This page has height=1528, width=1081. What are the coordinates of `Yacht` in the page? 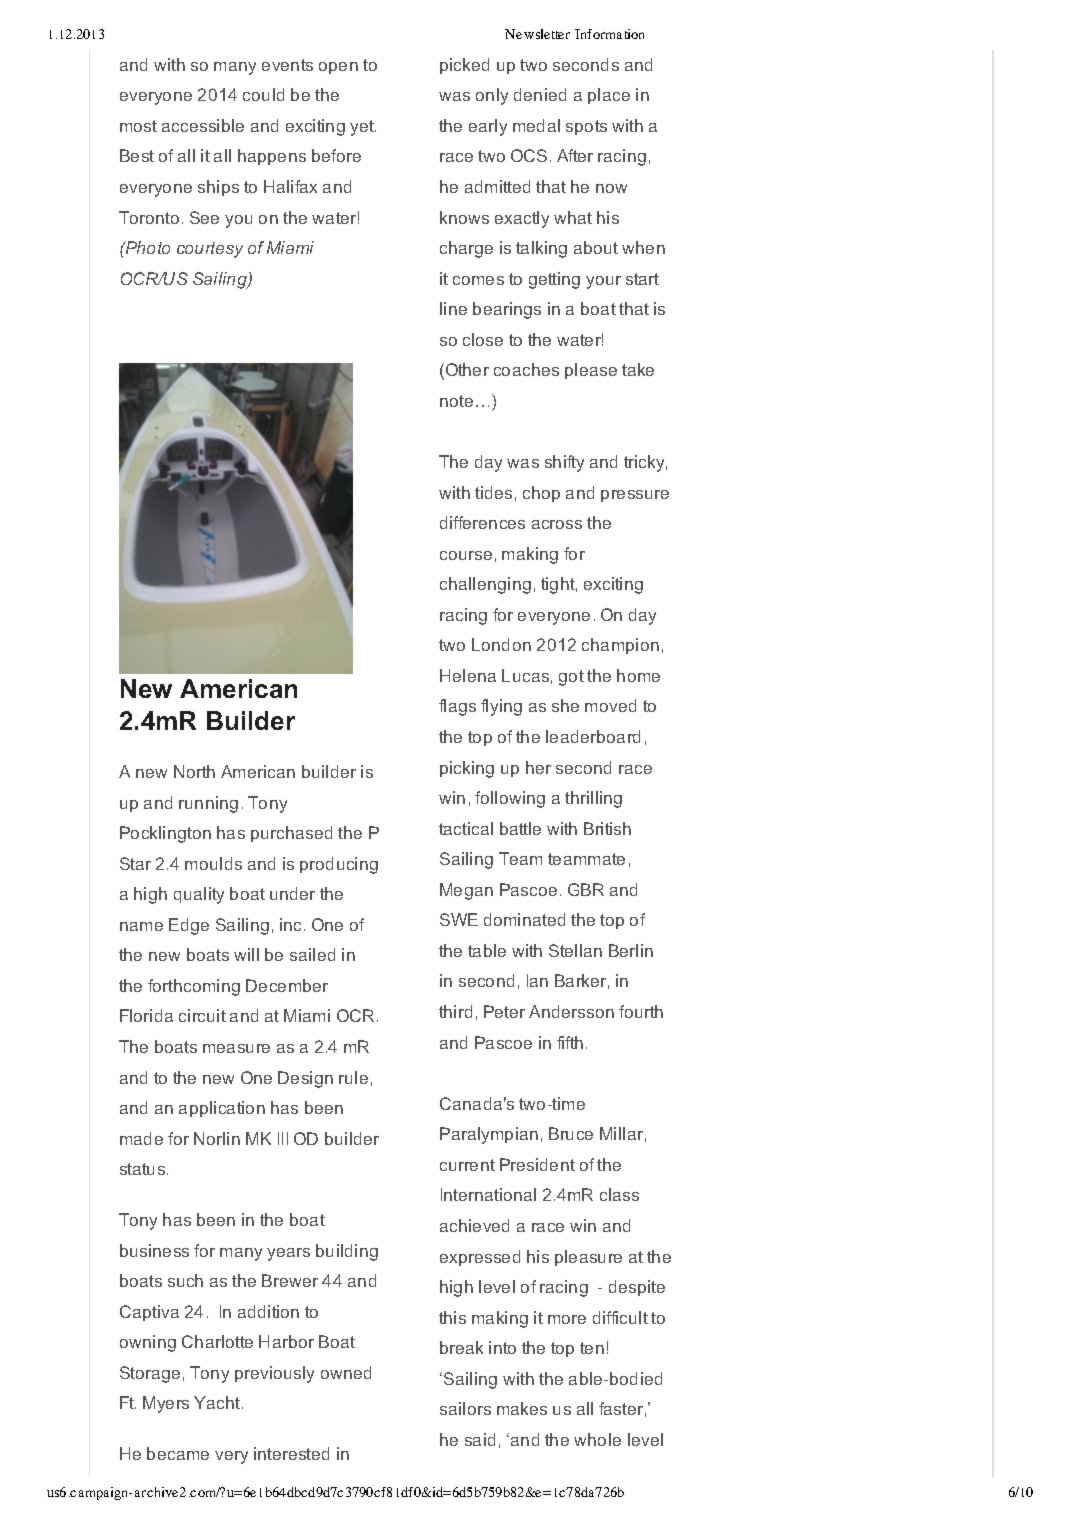 It's located at (218, 1402).
